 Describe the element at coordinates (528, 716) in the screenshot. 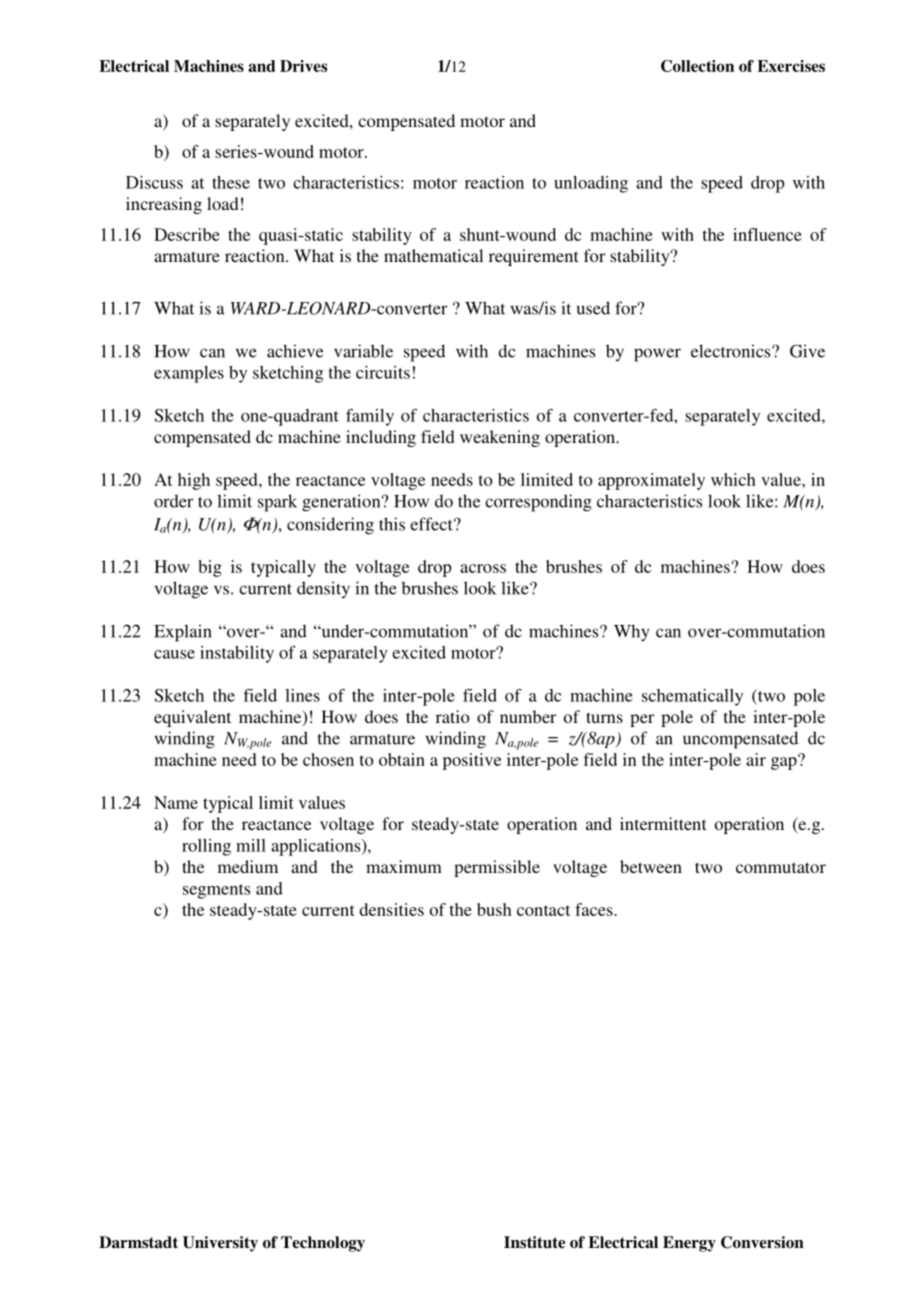

I see `number` at that location.
